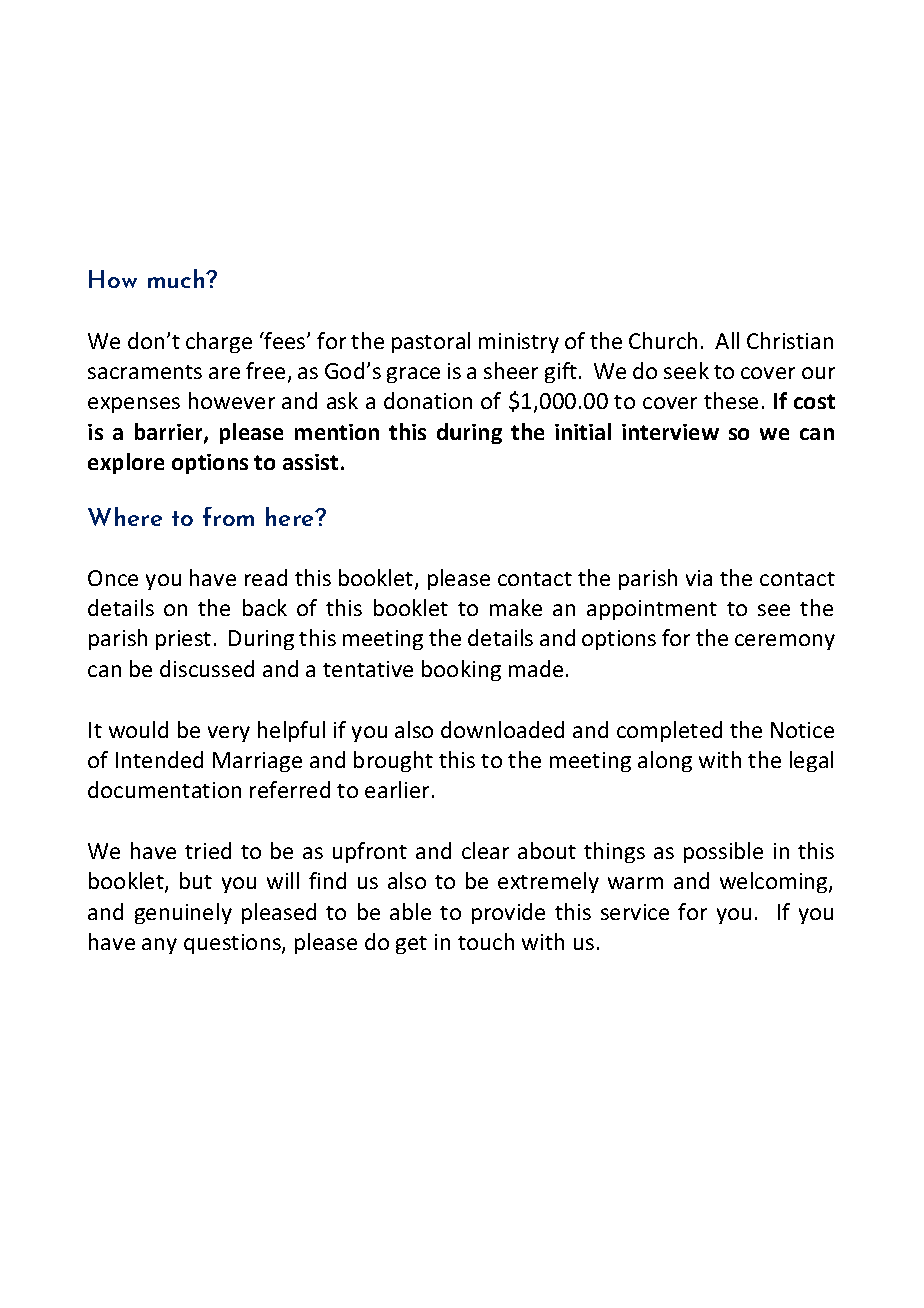  What do you see at coordinates (486, 941) in the screenshot?
I see `touch` at bounding box center [486, 941].
